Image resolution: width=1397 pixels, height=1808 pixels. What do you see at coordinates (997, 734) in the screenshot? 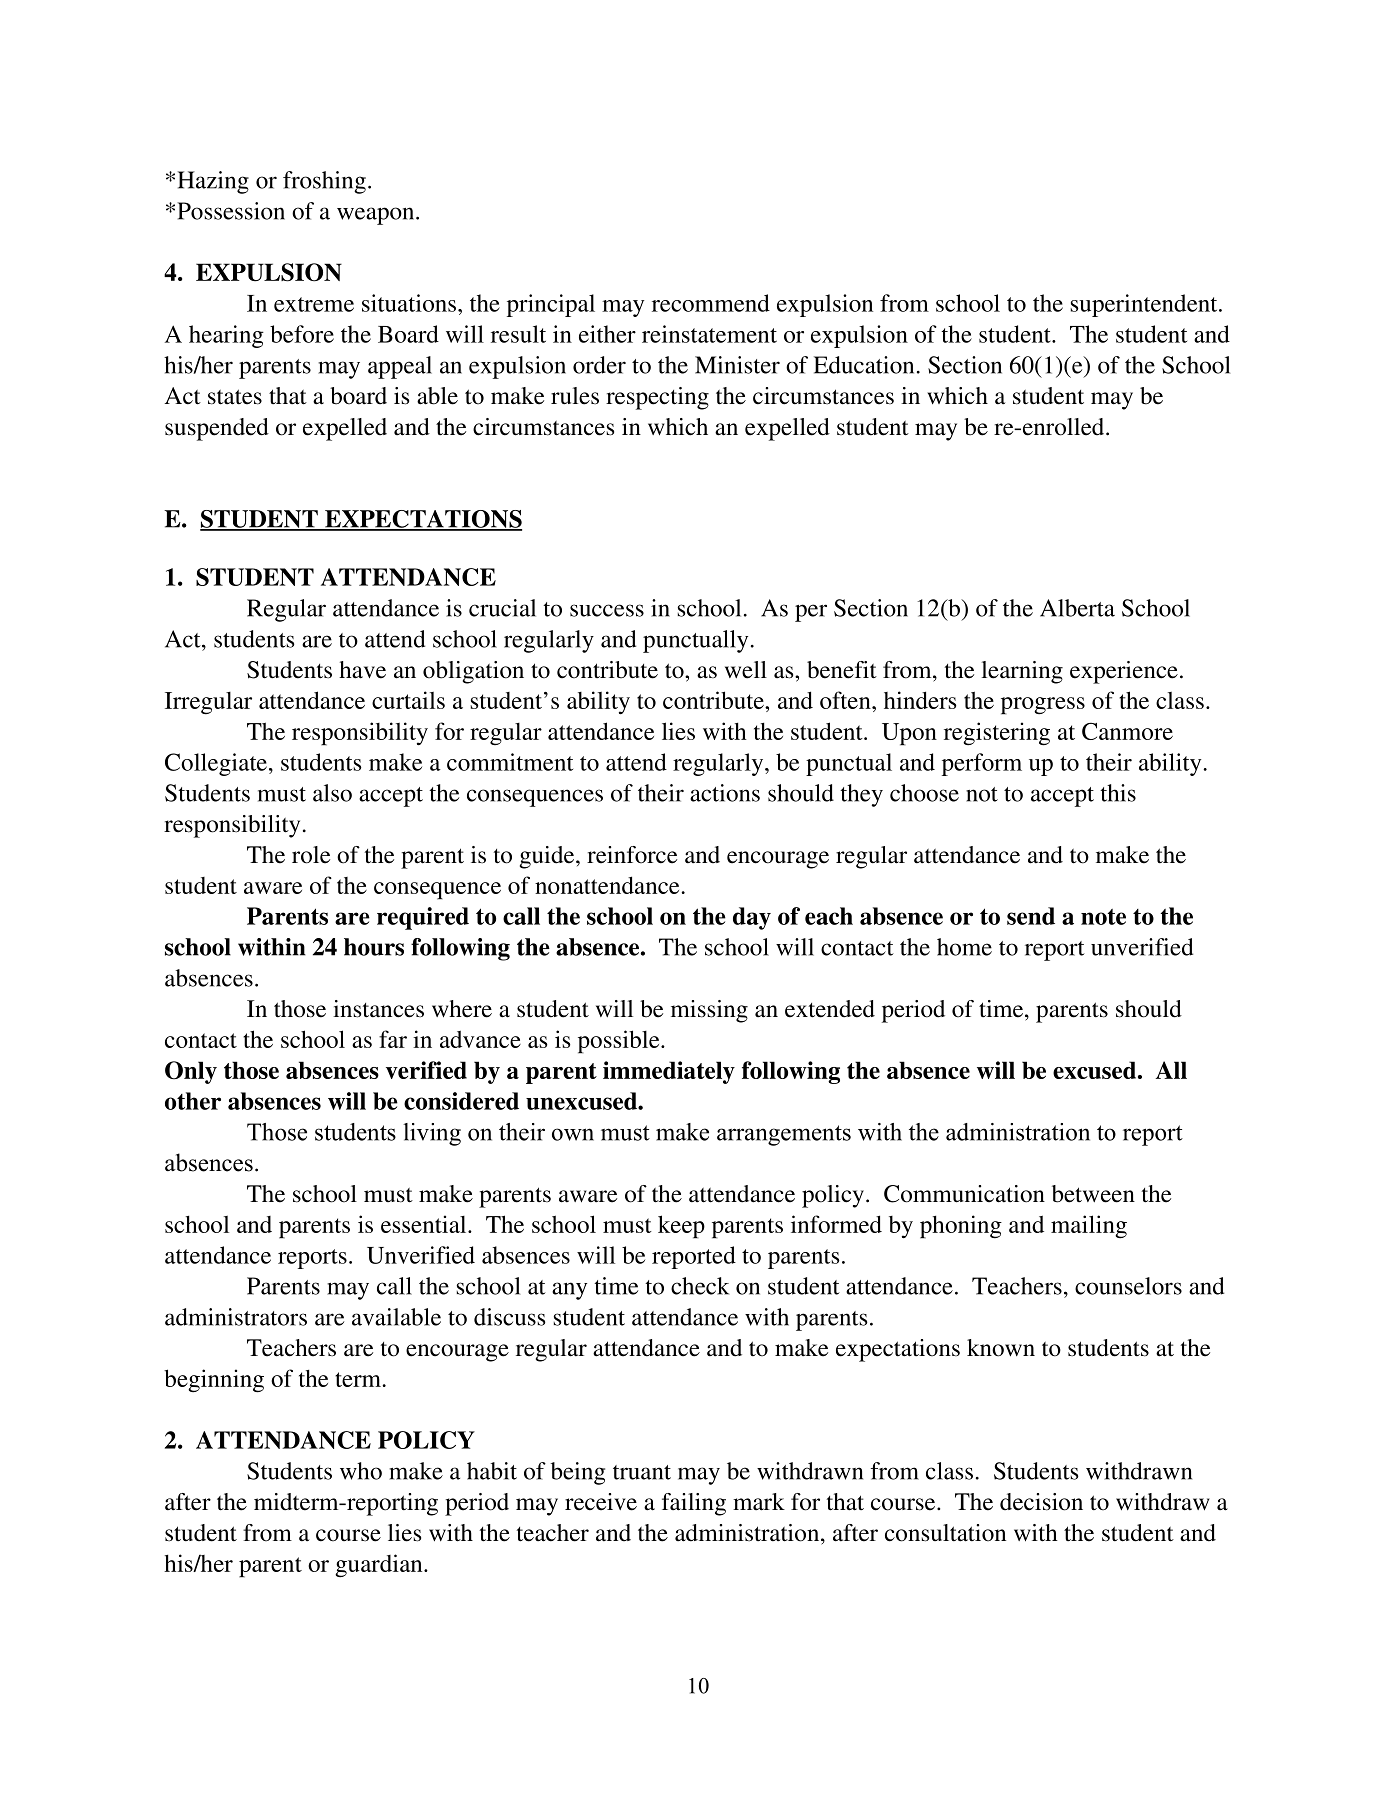
I see `registering` at bounding box center [997, 734].
